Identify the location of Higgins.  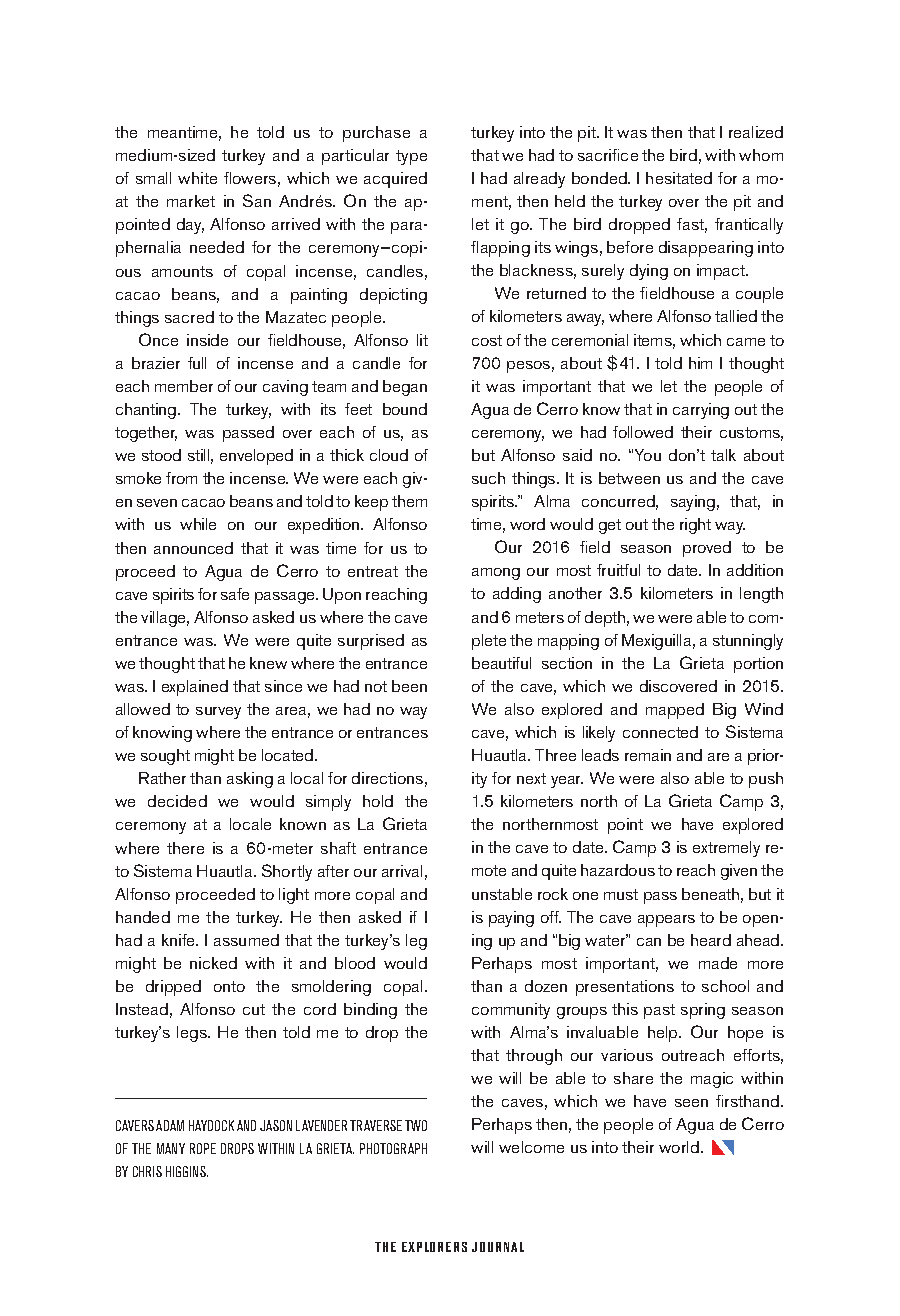
(187, 1171).
